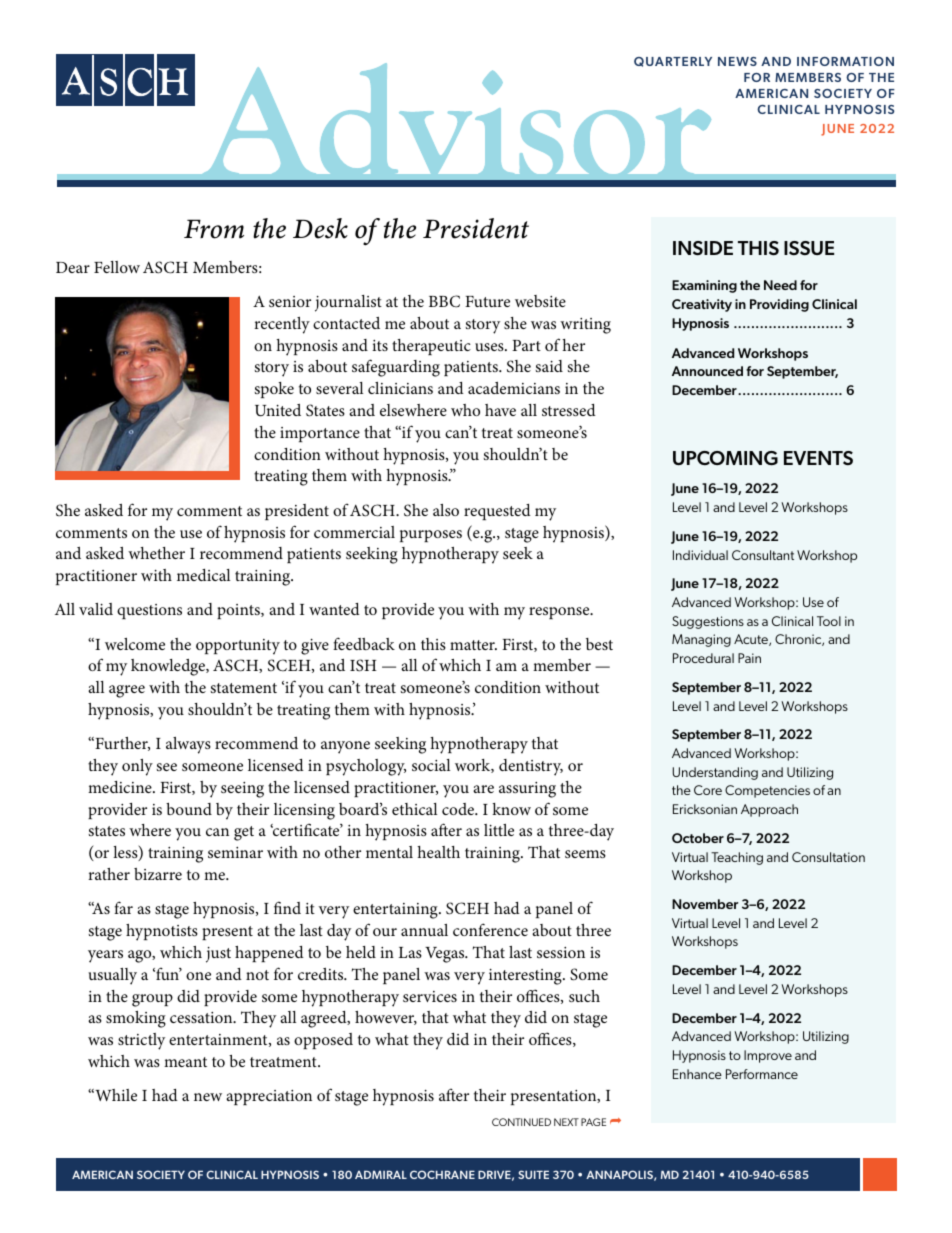 The image size is (952, 1233). I want to click on health, so click(438, 852).
